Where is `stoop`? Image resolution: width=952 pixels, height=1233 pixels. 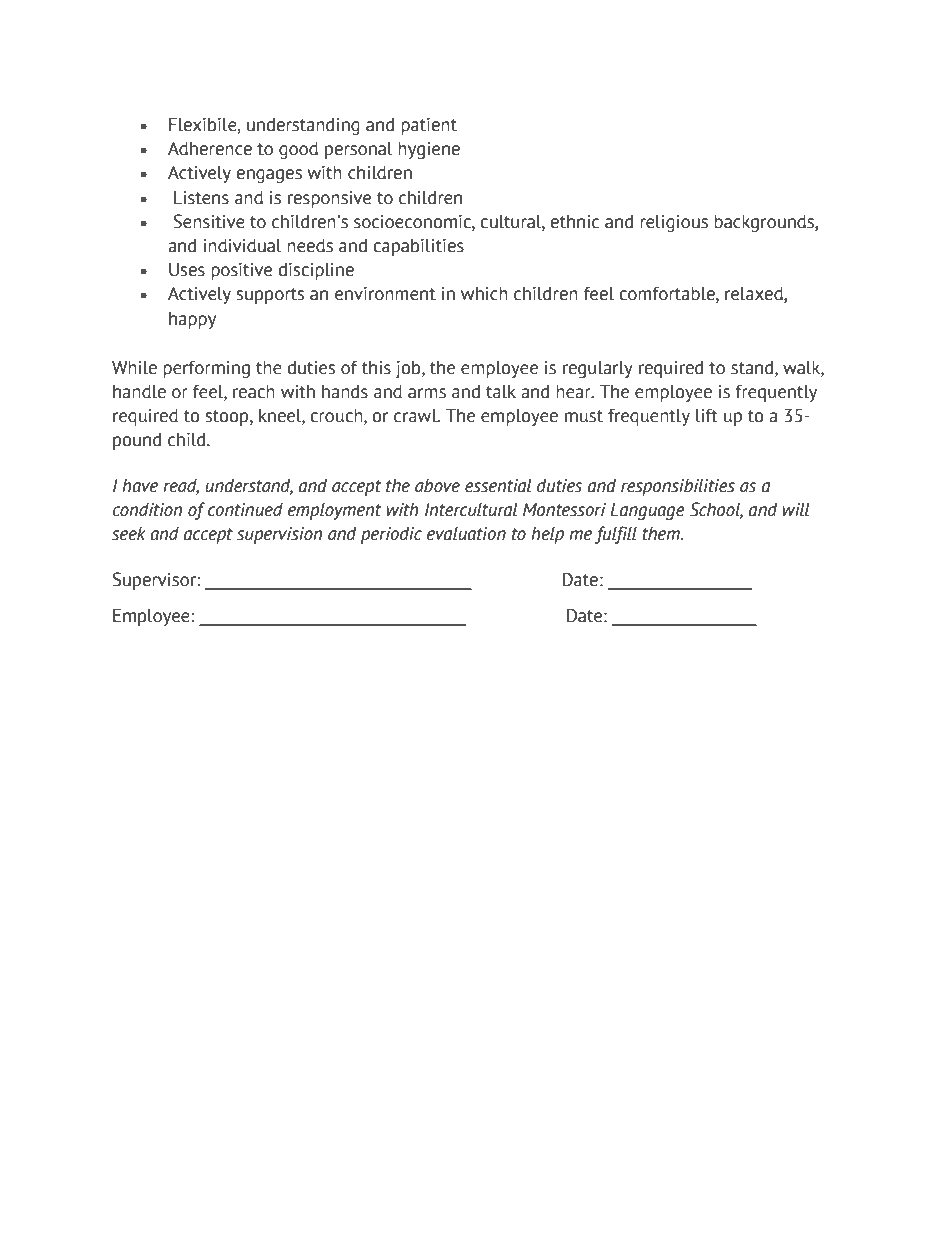 stoop is located at coordinates (228, 418).
